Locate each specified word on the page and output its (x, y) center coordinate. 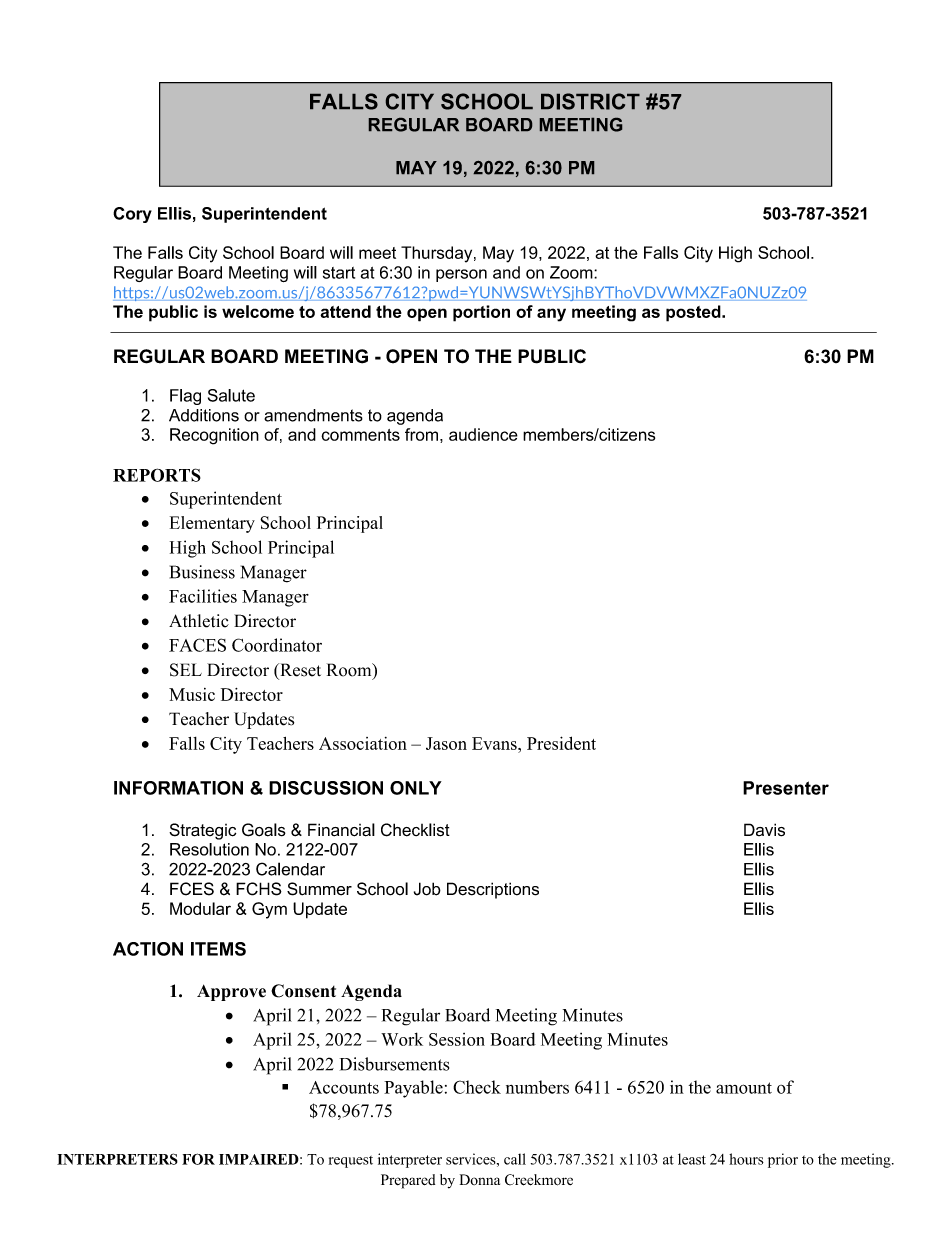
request (351, 1162)
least (692, 1159)
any (551, 315)
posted (694, 313)
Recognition (214, 436)
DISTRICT (590, 101)
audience (483, 434)
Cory (132, 215)
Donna (480, 1179)
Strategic (202, 831)
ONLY (416, 788)
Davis (764, 830)
